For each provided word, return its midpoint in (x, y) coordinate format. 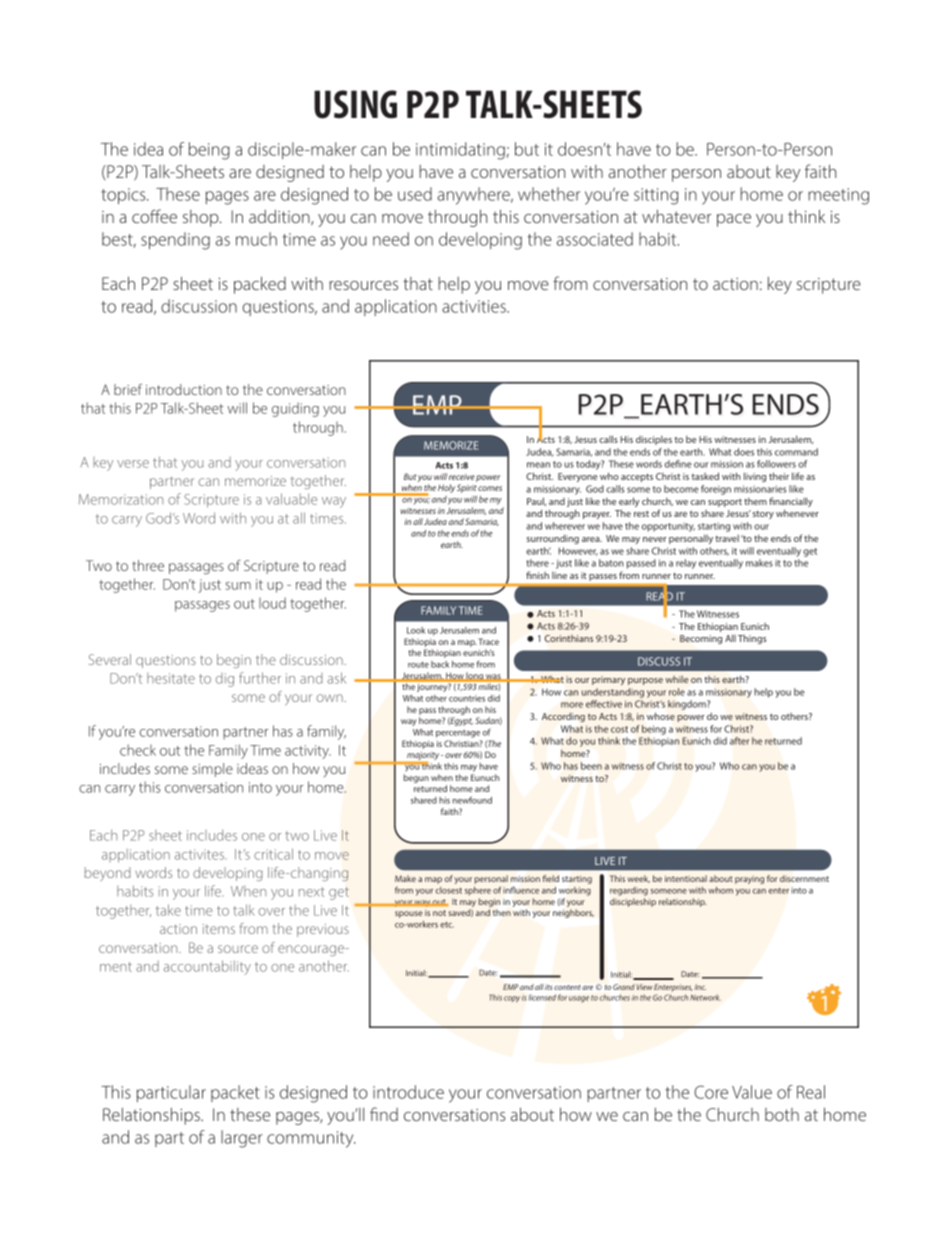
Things (752, 639)
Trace (488, 641)
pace (734, 220)
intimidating (460, 151)
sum (238, 586)
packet (235, 1093)
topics (124, 196)
